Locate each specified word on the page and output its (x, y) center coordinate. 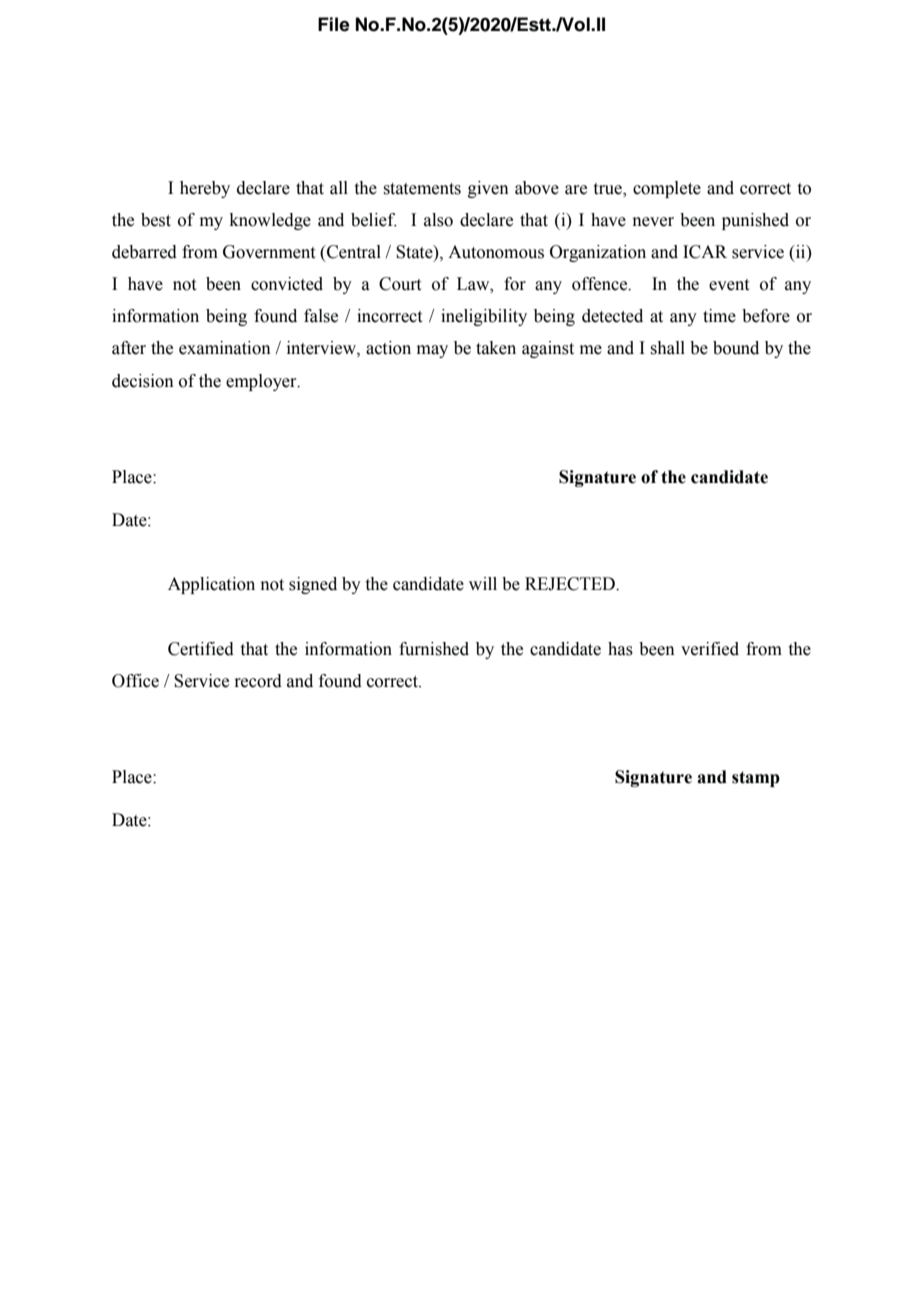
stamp (756, 779)
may (432, 351)
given (488, 189)
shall (668, 348)
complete (667, 189)
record (258, 681)
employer (262, 382)
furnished (434, 649)
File (334, 24)
